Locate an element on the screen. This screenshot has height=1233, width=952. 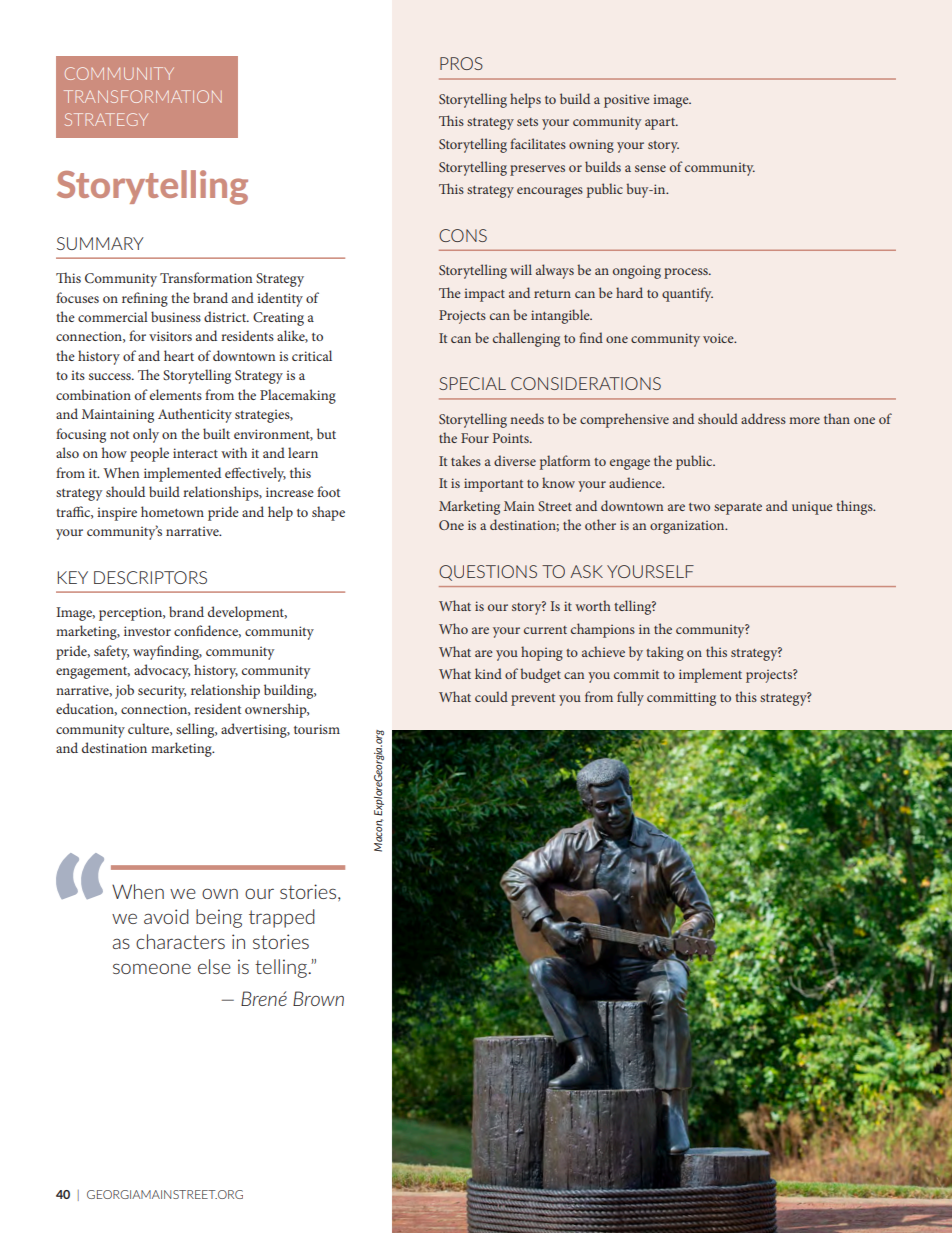
fully is located at coordinates (630, 698).
